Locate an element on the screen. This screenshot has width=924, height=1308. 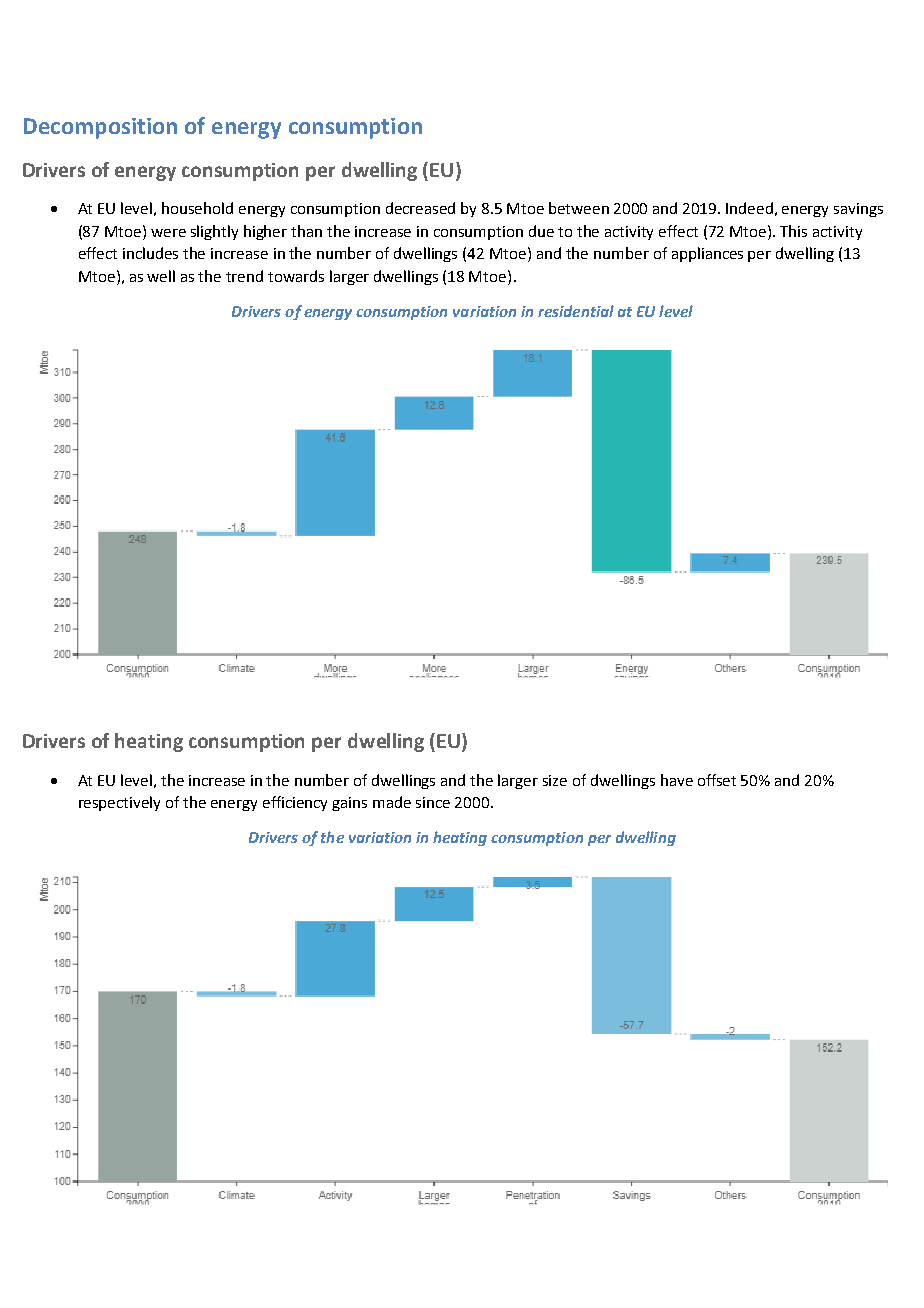
Decomposition is located at coordinates (100, 128).
